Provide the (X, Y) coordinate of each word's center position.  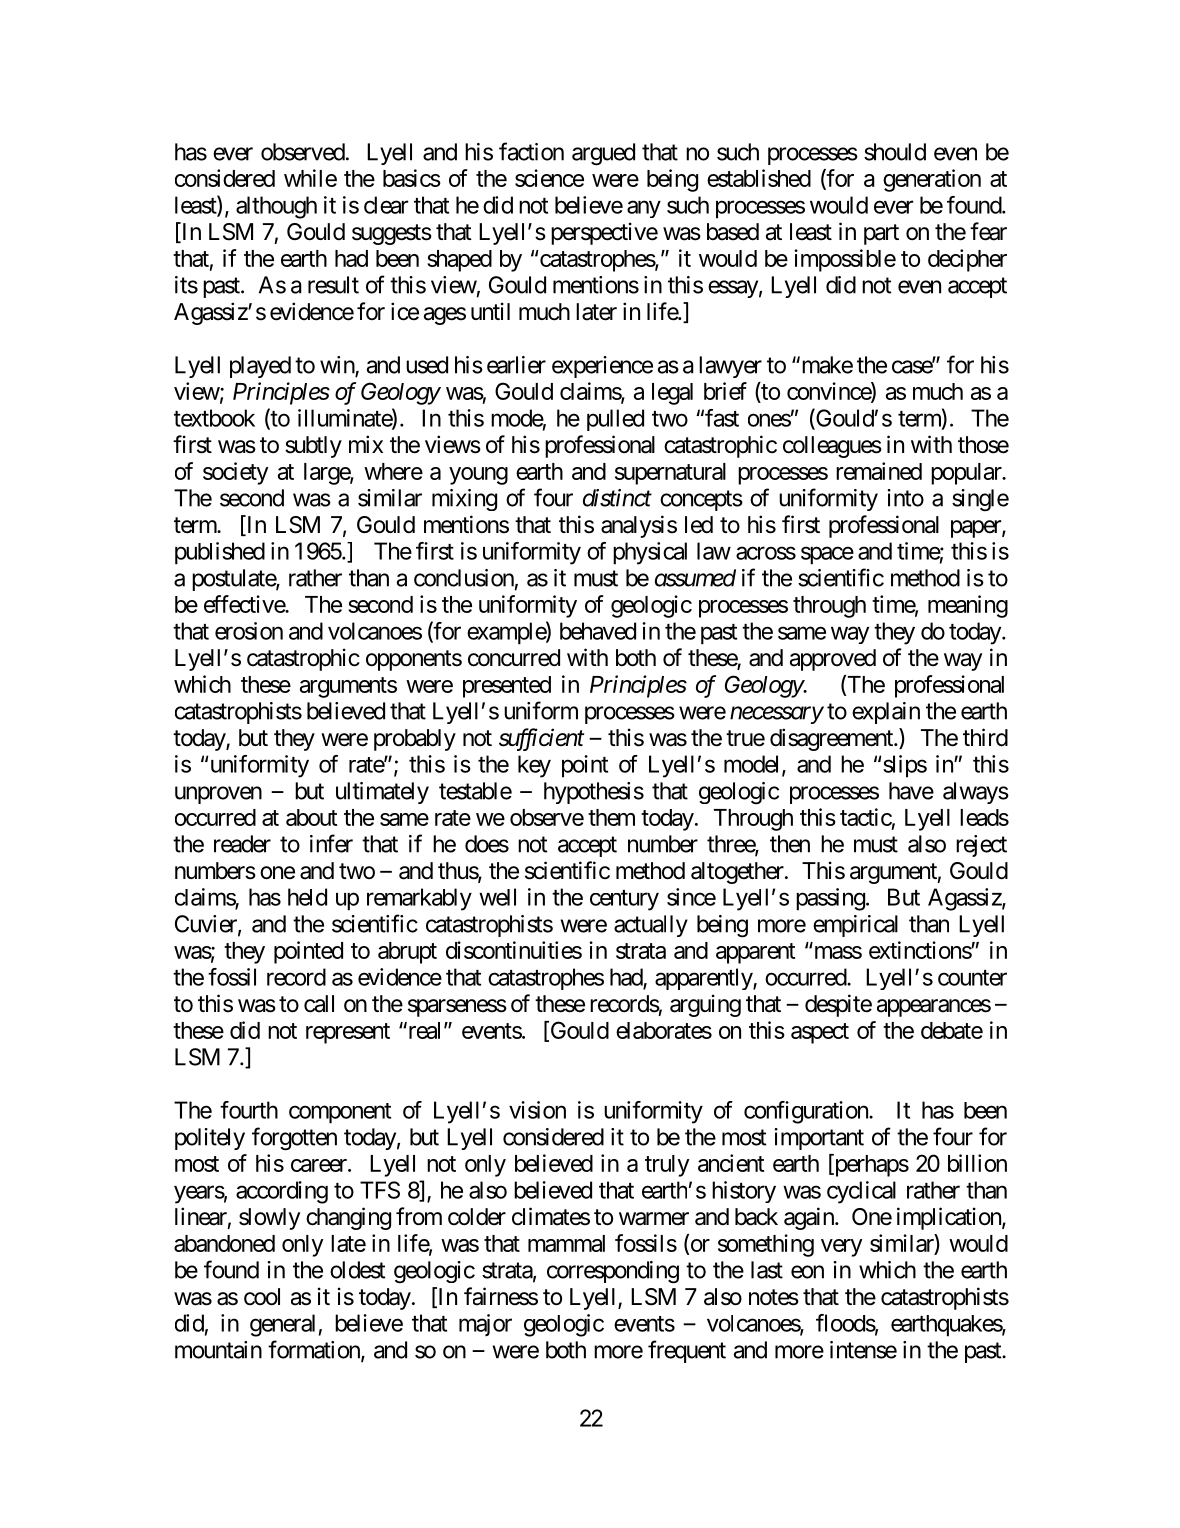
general (282, 1325)
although (276, 207)
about (312, 817)
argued (603, 154)
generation (932, 180)
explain (886, 713)
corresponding (613, 1272)
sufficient (541, 739)
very (842, 1248)
